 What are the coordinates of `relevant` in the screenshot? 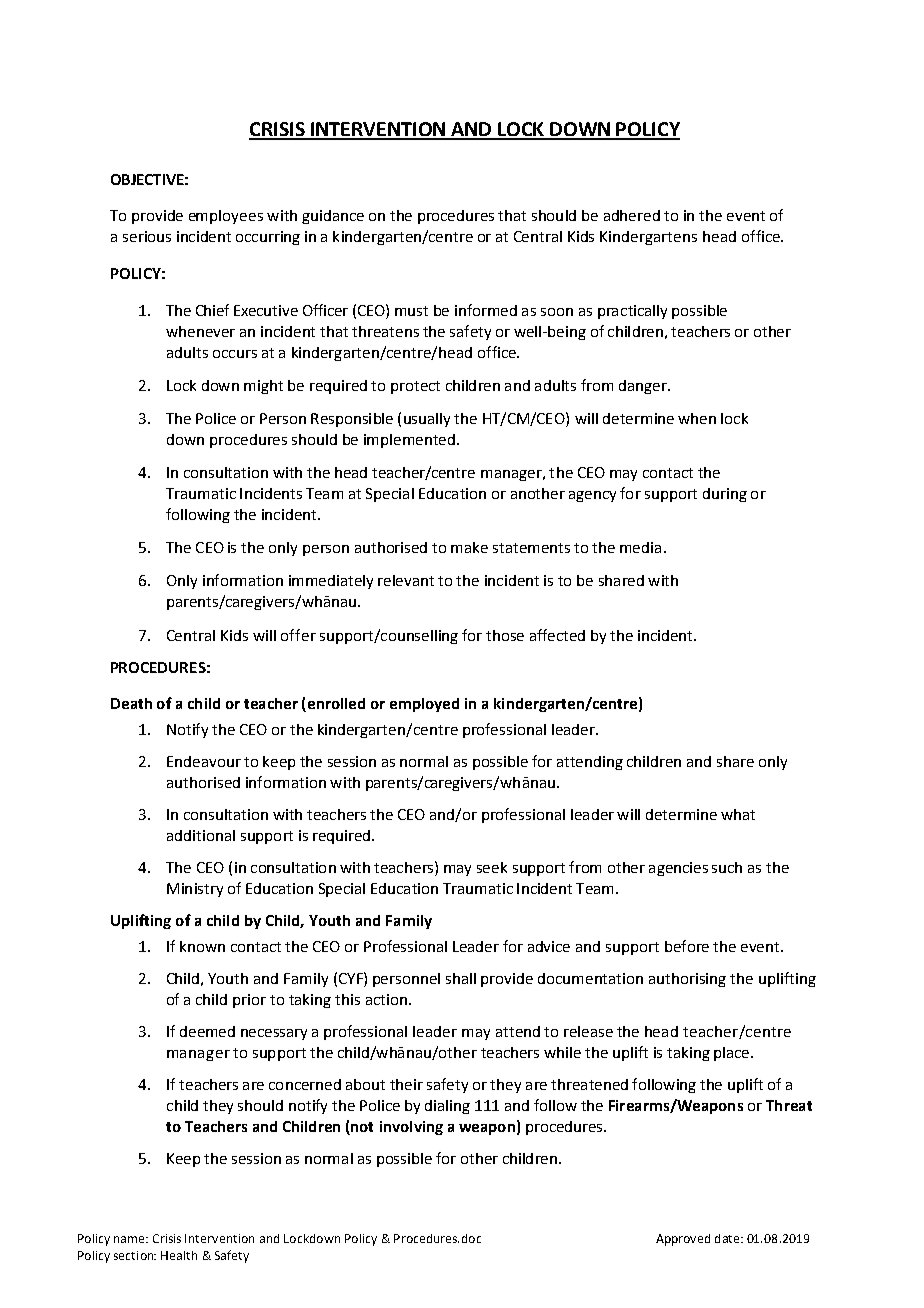 It's located at (406, 580).
